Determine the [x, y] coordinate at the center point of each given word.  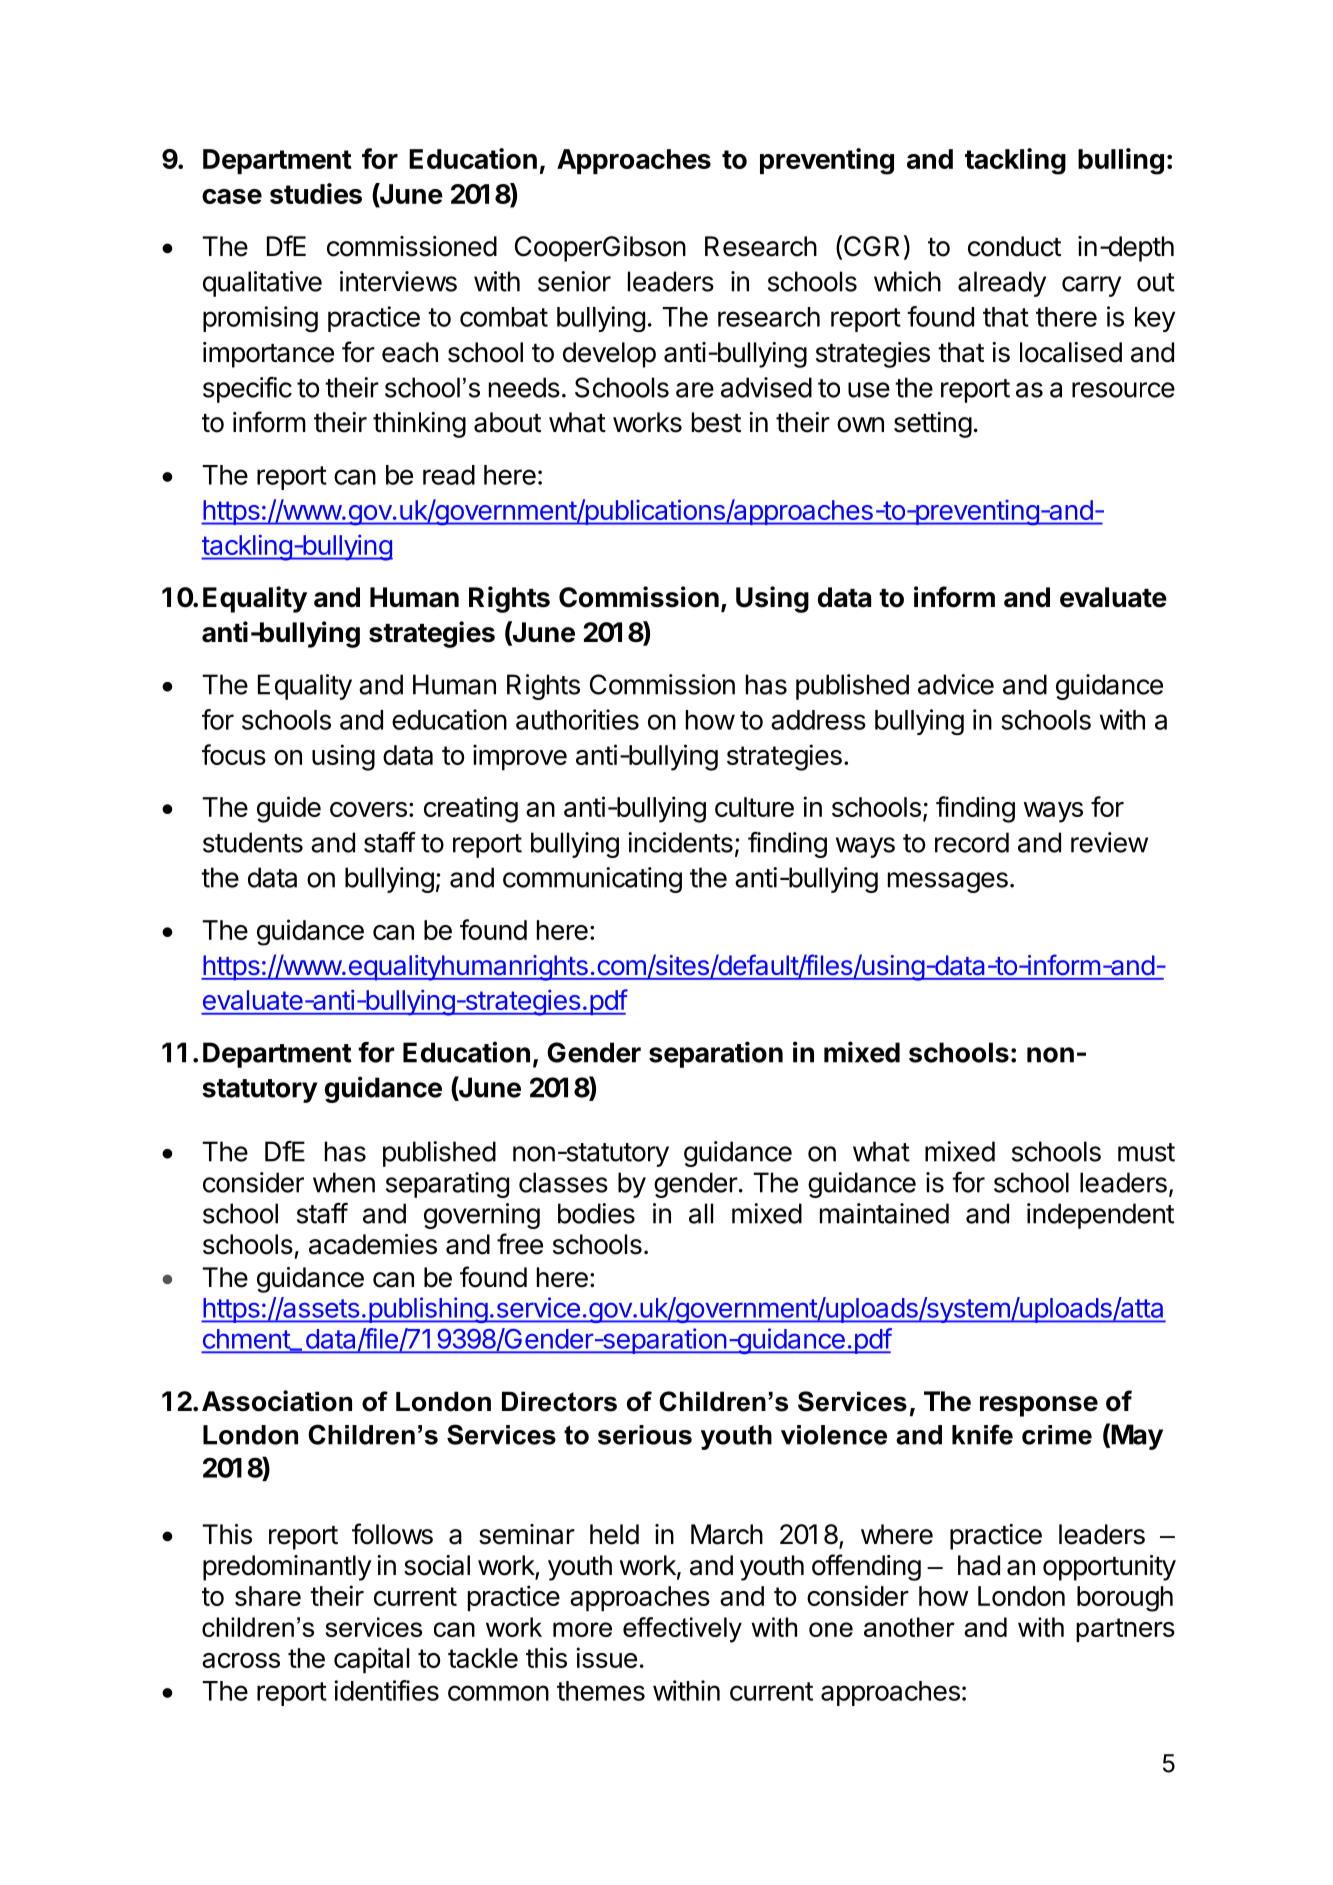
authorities [577, 719]
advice [956, 684]
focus [234, 754]
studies [316, 193]
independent [1100, 1216]
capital [371, 1660]
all [701, 1213]
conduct [1014, 246]
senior [574, 281]
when [344, 1182]
